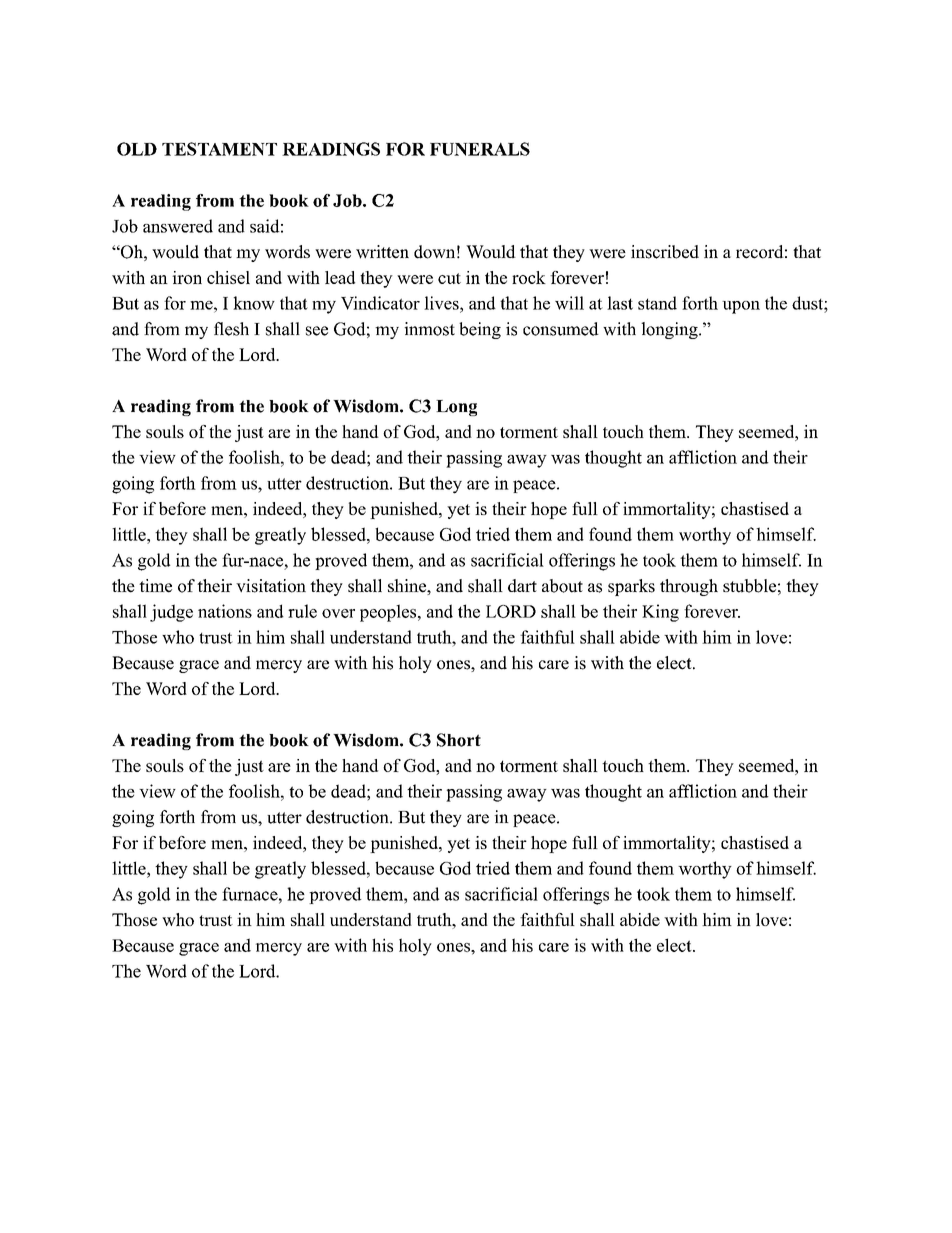 The image size is (952, 1233). What do you see at coordinates (388, 613) in the image?
I see `peoples` at bounding box center [388, 613].
